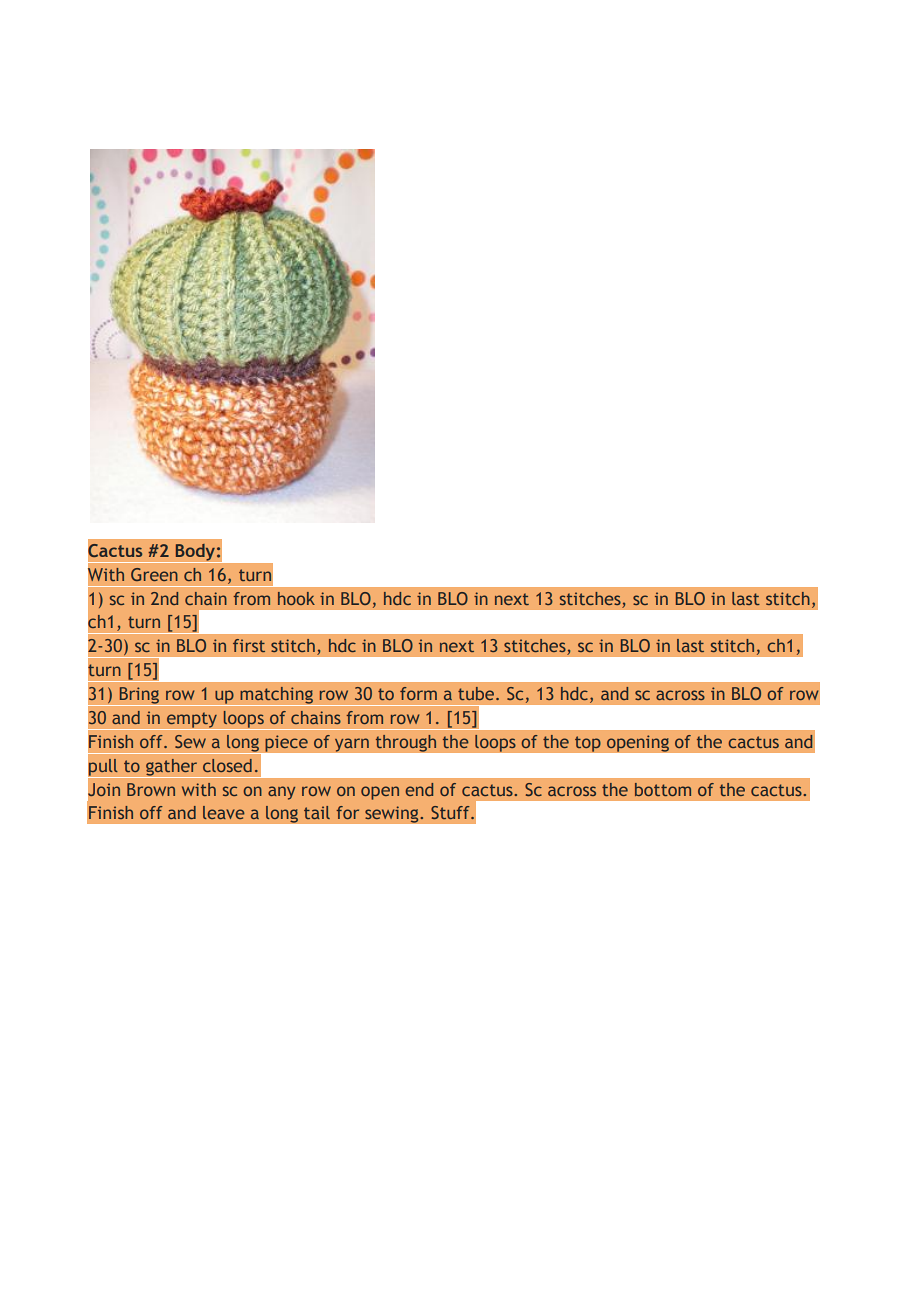 This image has width=924, height=1308. I want to click on leave, so click(224, 812).
